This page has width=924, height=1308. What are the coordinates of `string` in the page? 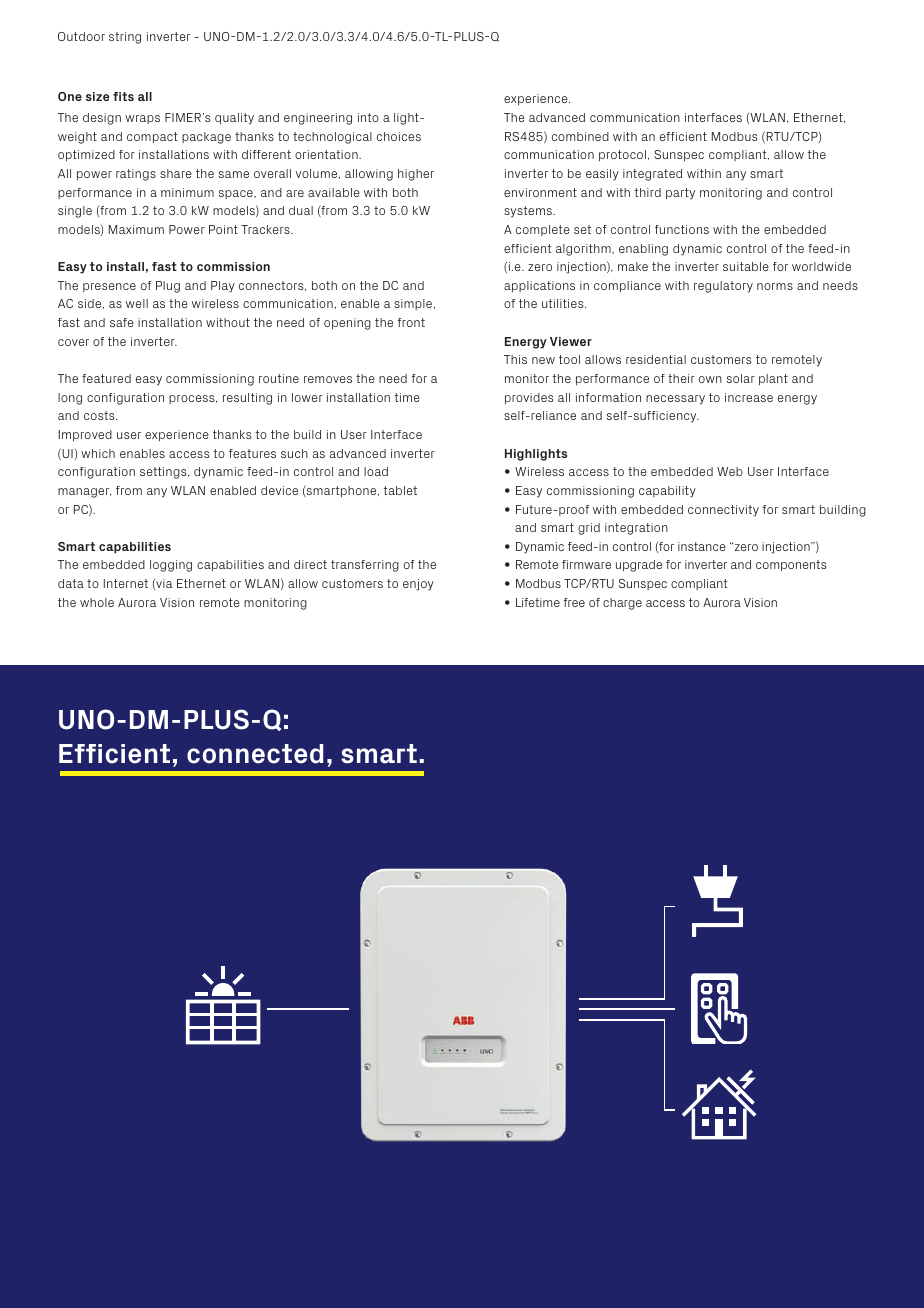 It's located at (125, 38).
